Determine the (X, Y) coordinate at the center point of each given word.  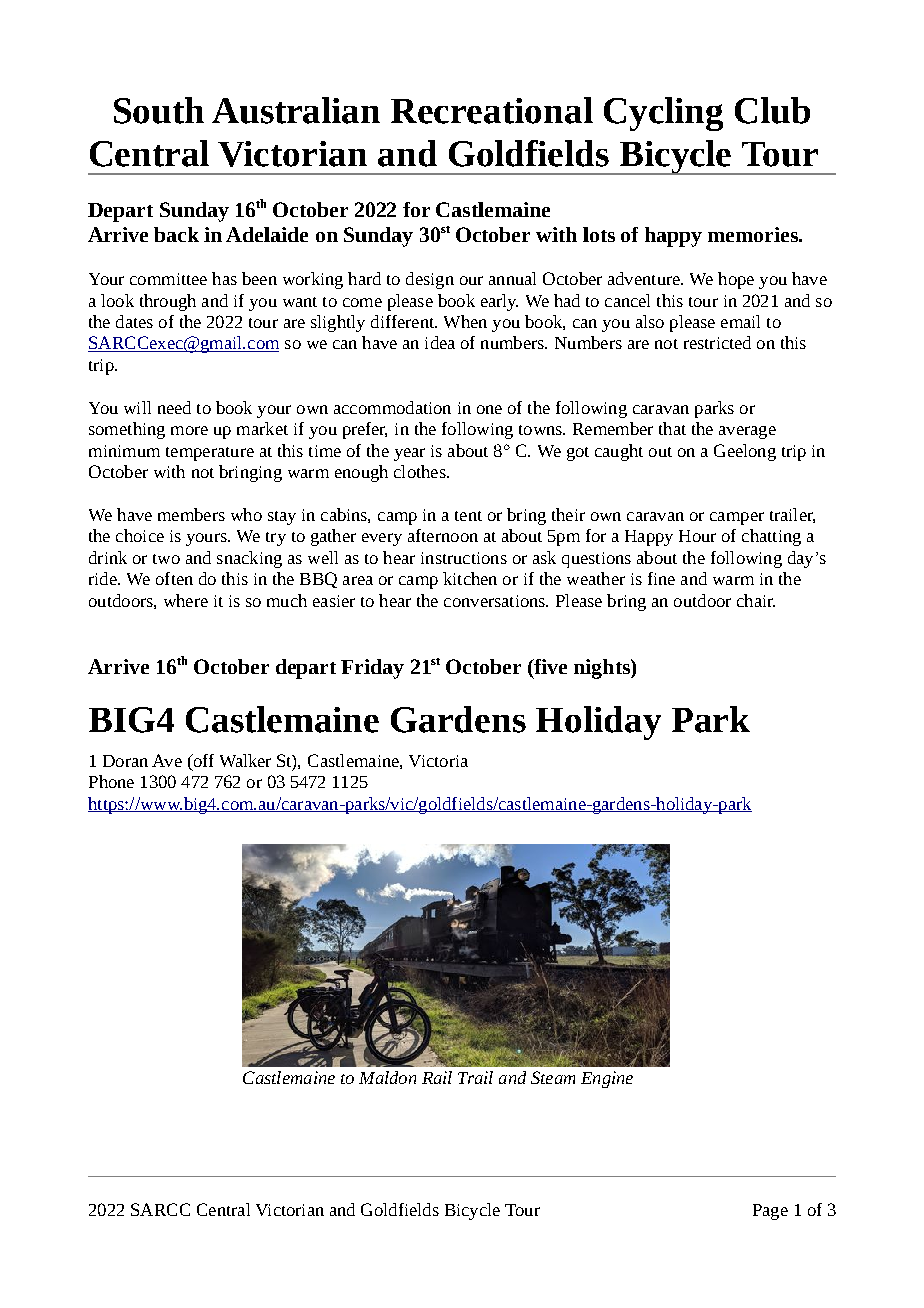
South (159, 110)
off (202, 762)
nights (603, 669)
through (168, 302)
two (166, 559)
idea (440, 342)
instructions (464, 558)
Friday (372, 669)
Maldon (387, 1077)
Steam (553, 1077)
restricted (717, 342)
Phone (111, 781)
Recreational (492, 110)
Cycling (663, 114)
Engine (607, 1079)
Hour (697, 536)
